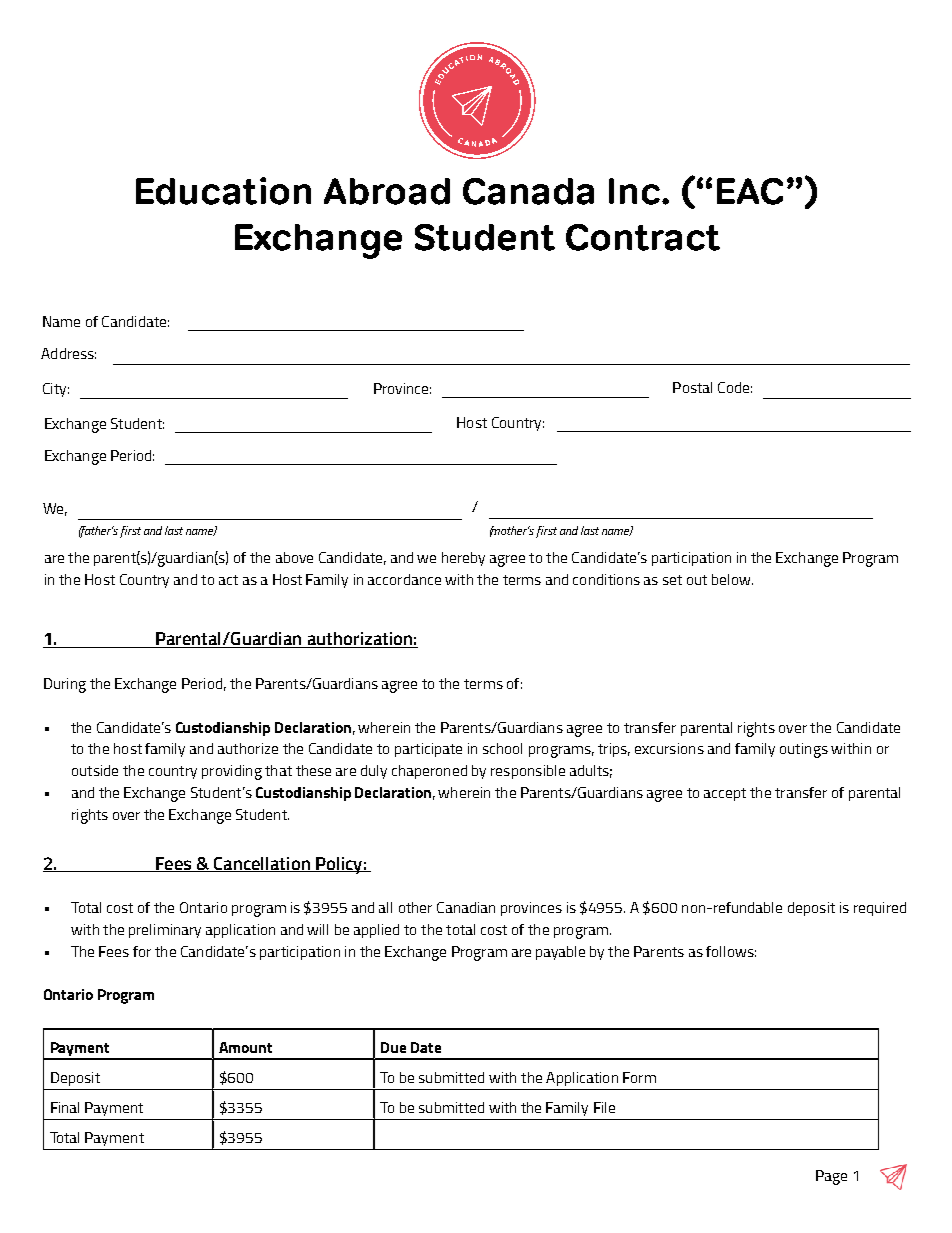 This screenshot has width=952, height=1233. What do you see at coordinates (528, 191) in the screenshot?
I see `Canada` at bounding box center [528, 191].
